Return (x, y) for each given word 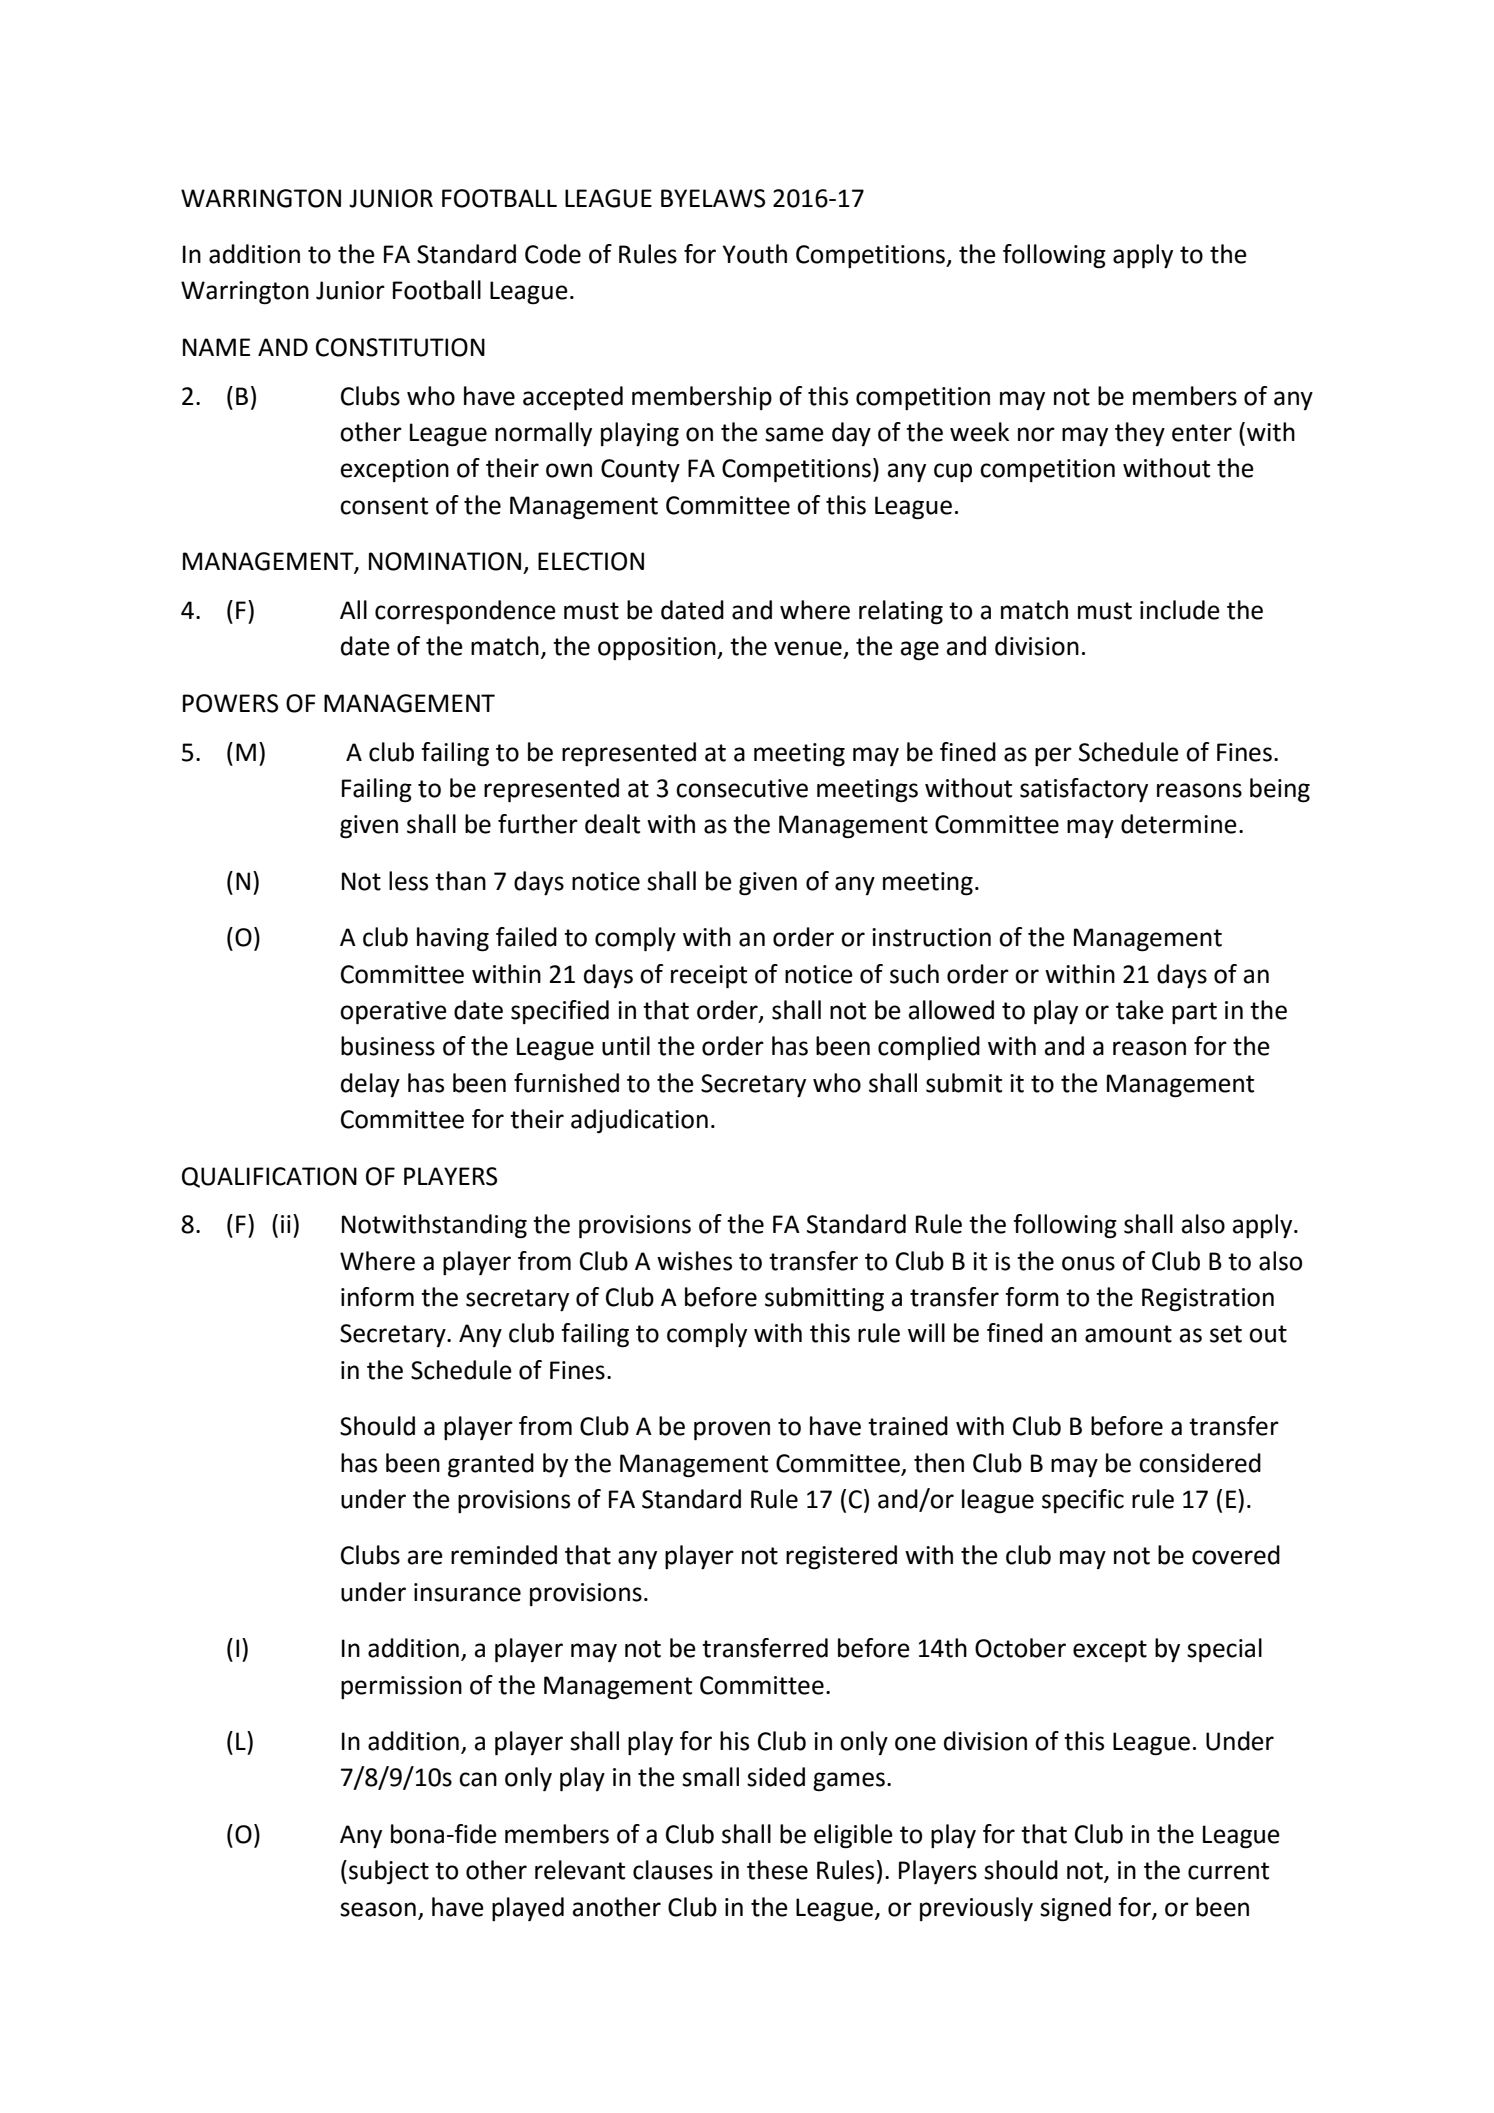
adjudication (639, 1121)
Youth (754, 254)
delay (370, 1085)
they (1140, 434)
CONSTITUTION (400, 347)
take (1140, 1010)
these (777, 1870)
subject (389, 1872)
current (1228, 1871)
